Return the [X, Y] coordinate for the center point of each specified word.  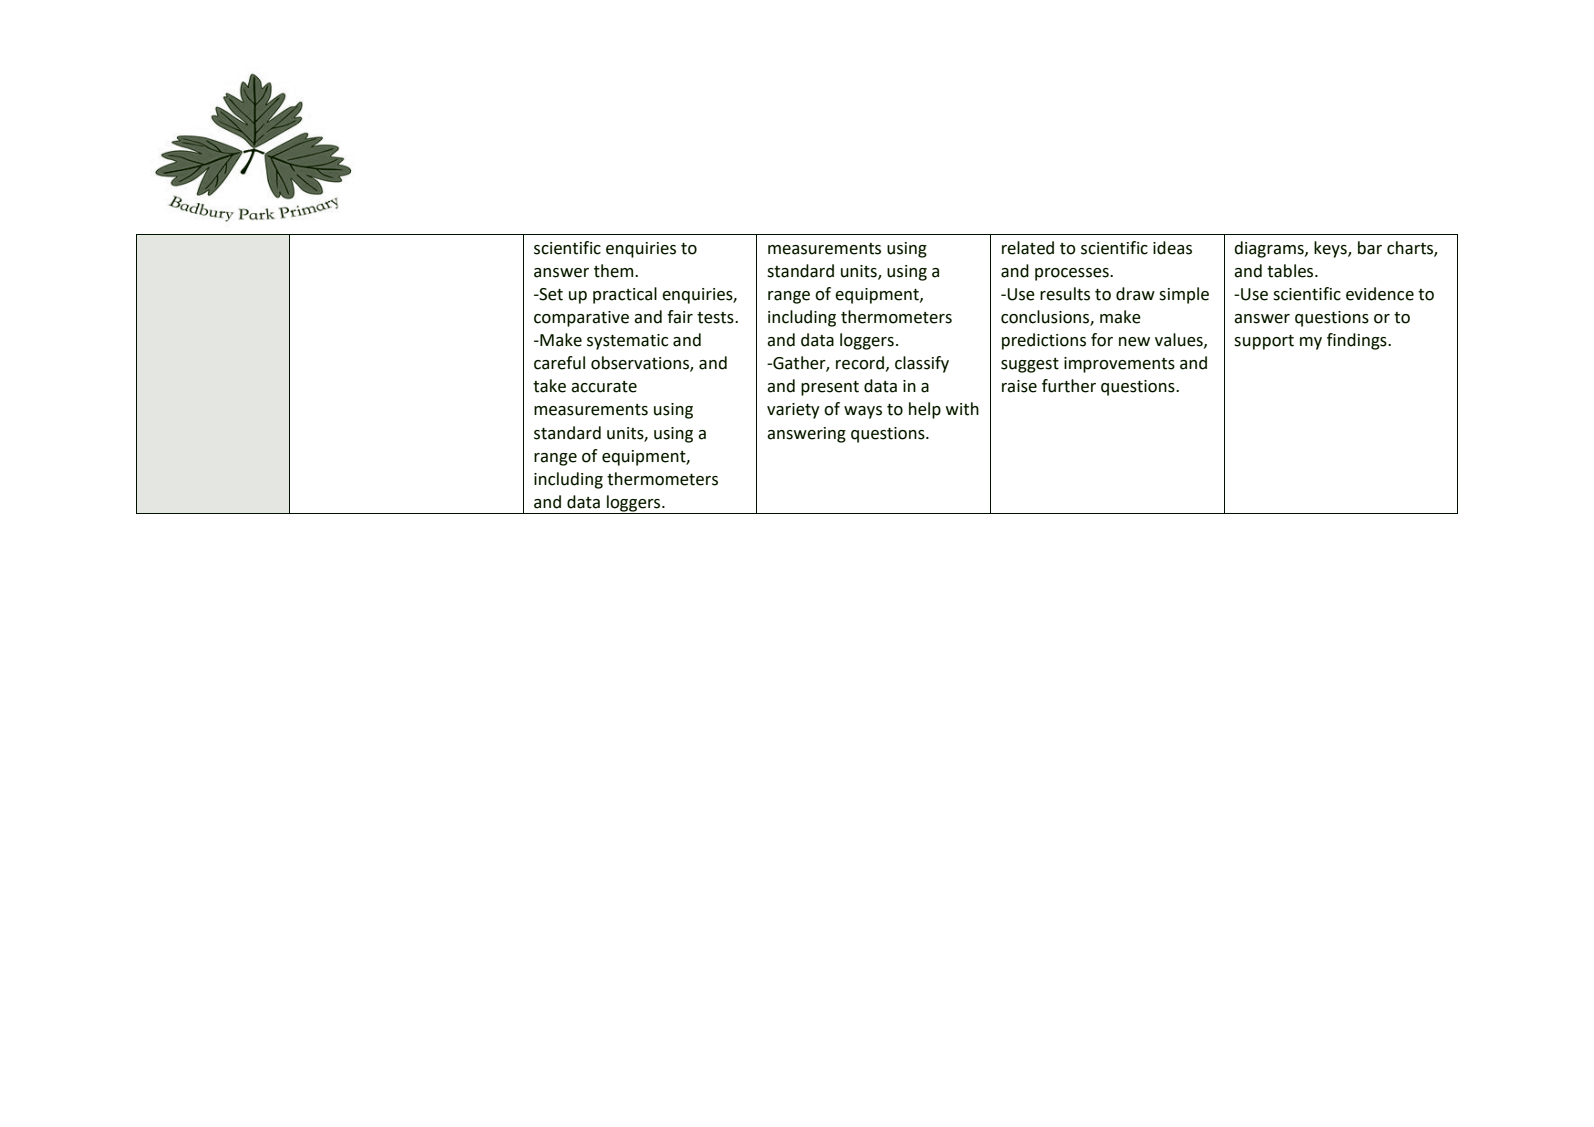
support [1264, 342]
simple [1184, 295]
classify [922, 364]
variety [793, 411]
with [962, 409]
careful [559, 363]
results [1065, 294]
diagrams [1270, 249]
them [615, 271]
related [1028, 248]
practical [625, 295]
